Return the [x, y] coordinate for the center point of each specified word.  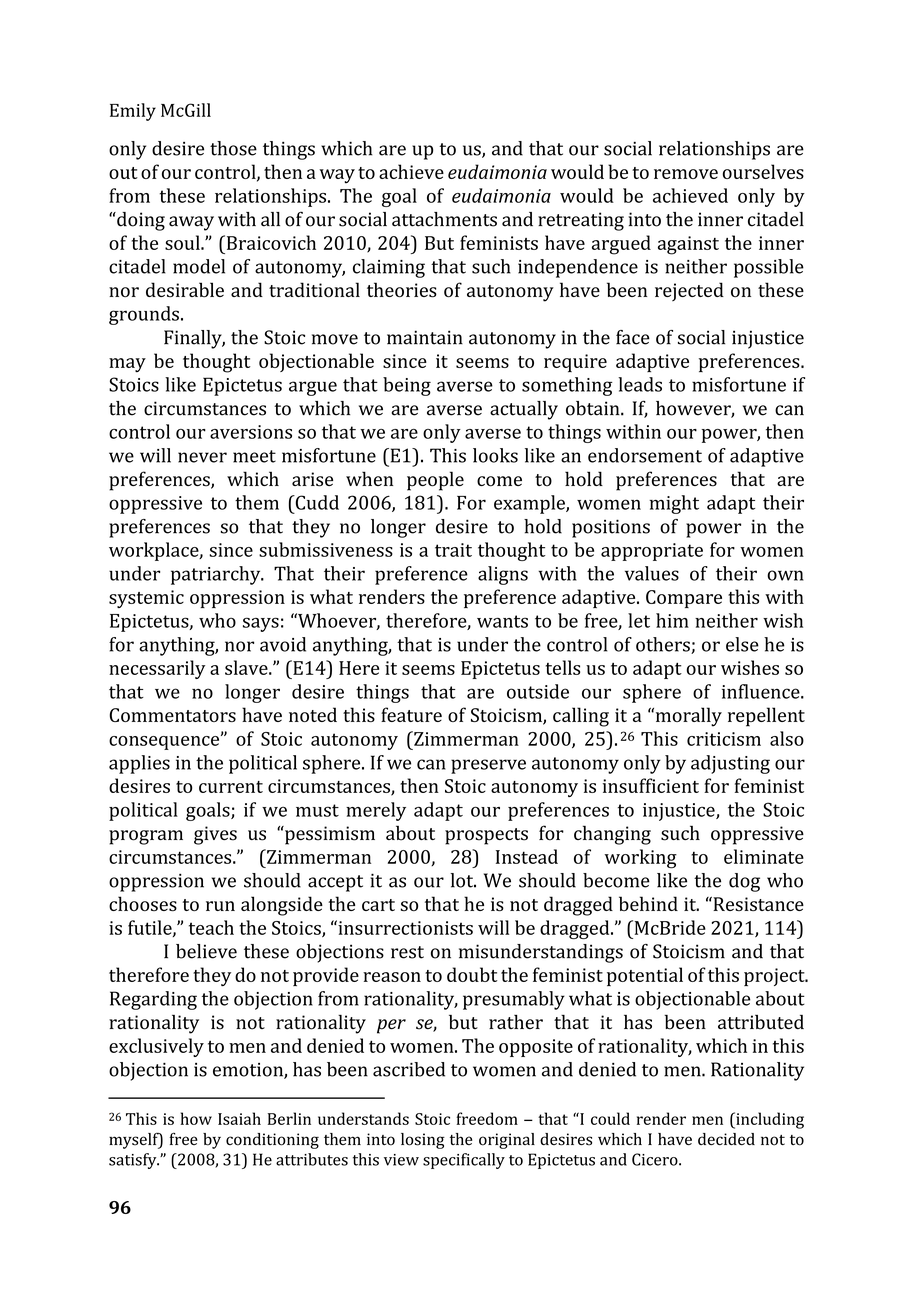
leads [640, 384]
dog [744, 882]
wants [502, 621]
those [233, 148]
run [220, 906]
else [742, 644]
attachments [444, 219]
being [407, 386]
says [261, 624]
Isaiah [239, 1118]
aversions [251, 432]
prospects [486, 836]
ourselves [763, 171]
